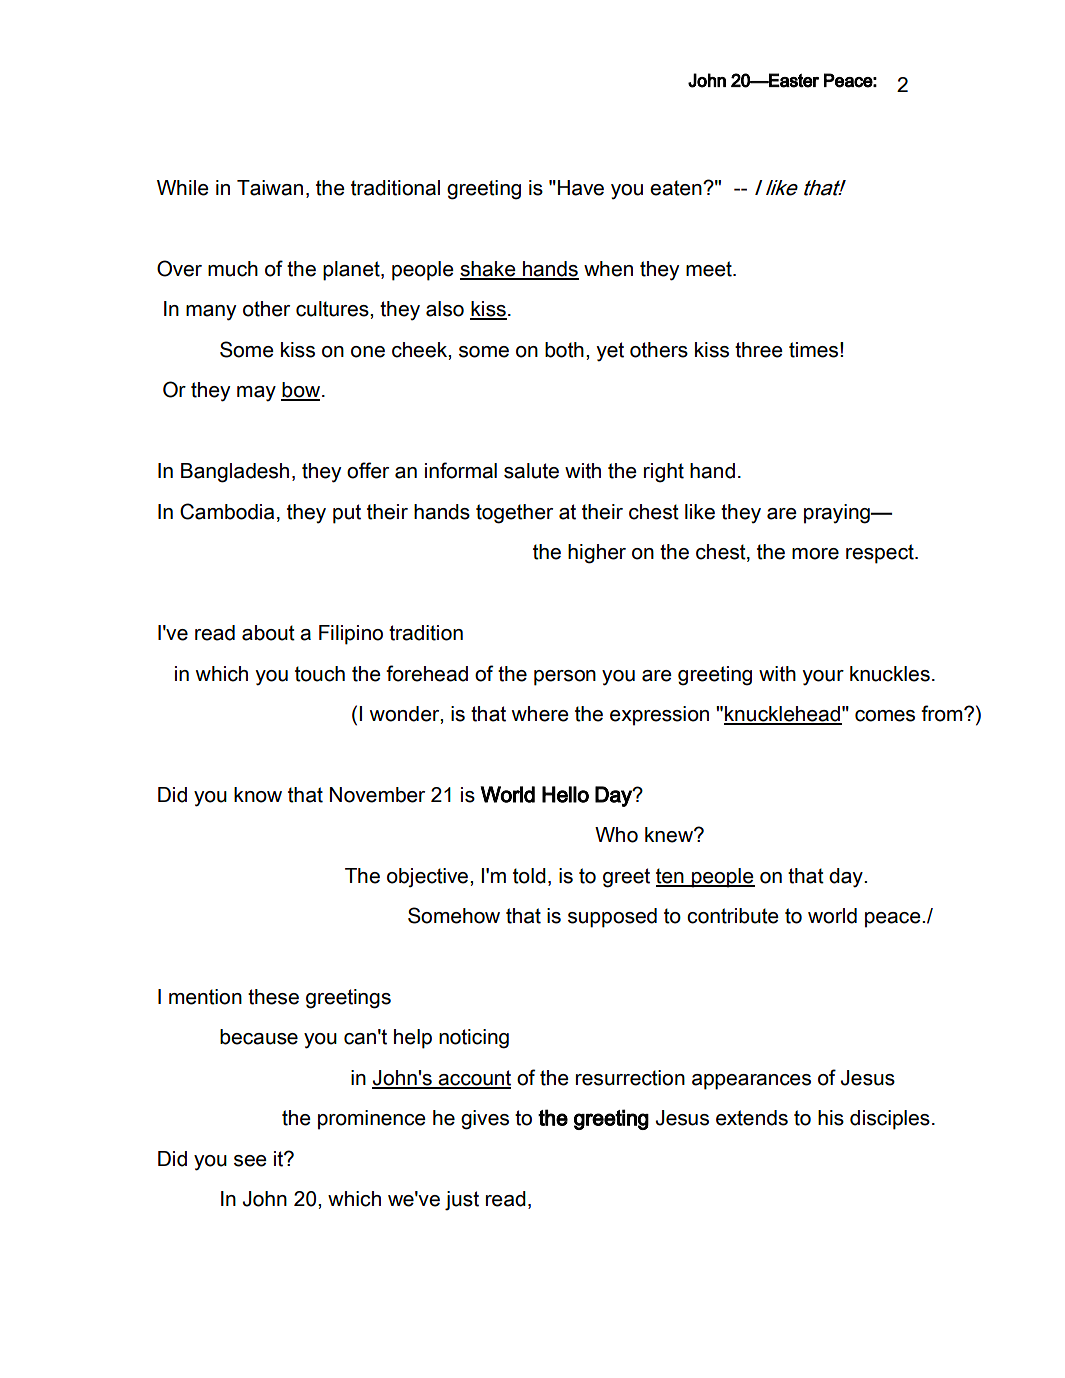 The height and width of the screenshot is (1378, 1065). What do you see at coordinates (710, 269) in the screenshot?
I see `meet` at bounding box center [710, 269].
